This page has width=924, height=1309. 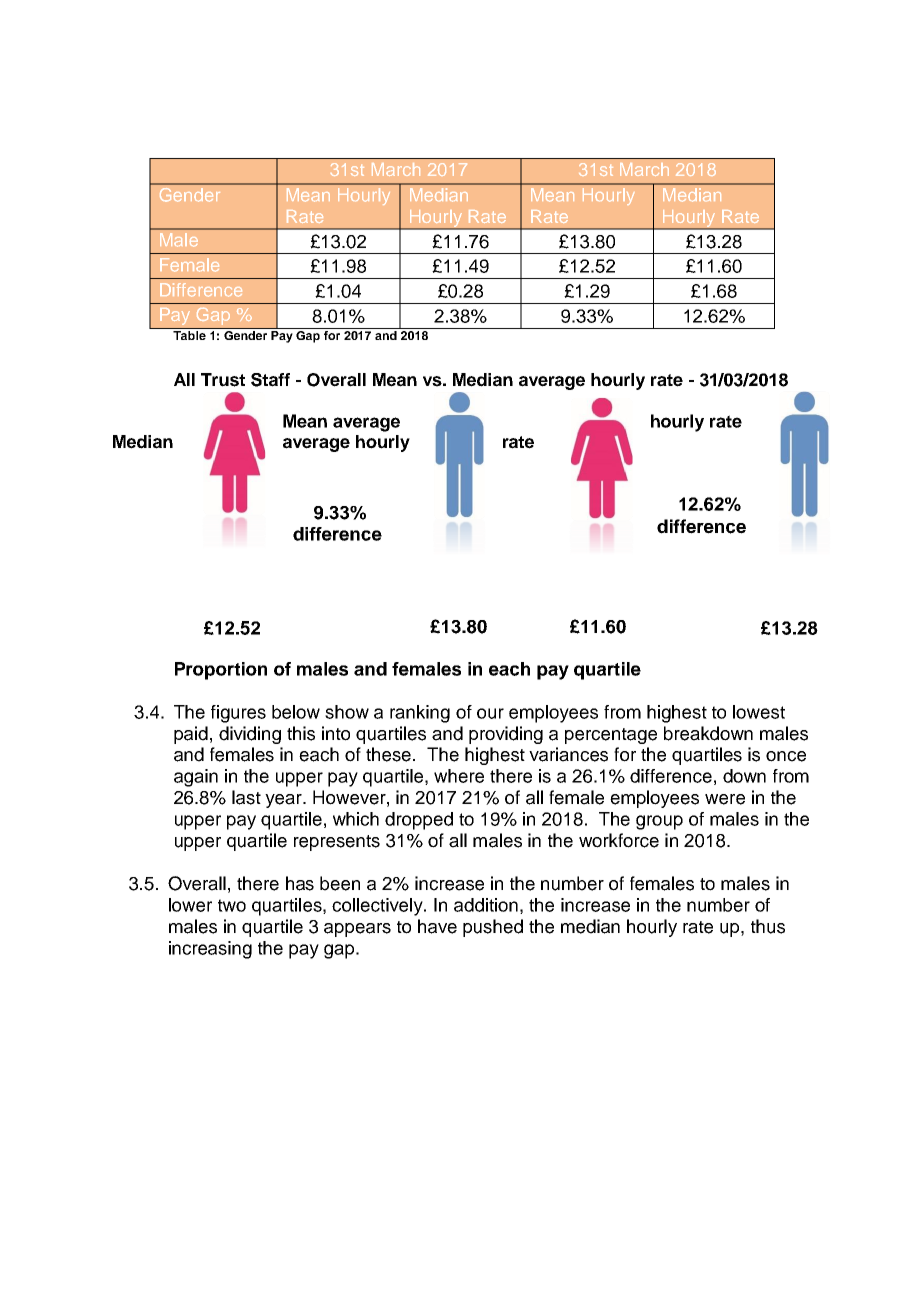 I want to click on providing, so click(x=506, y=735).
